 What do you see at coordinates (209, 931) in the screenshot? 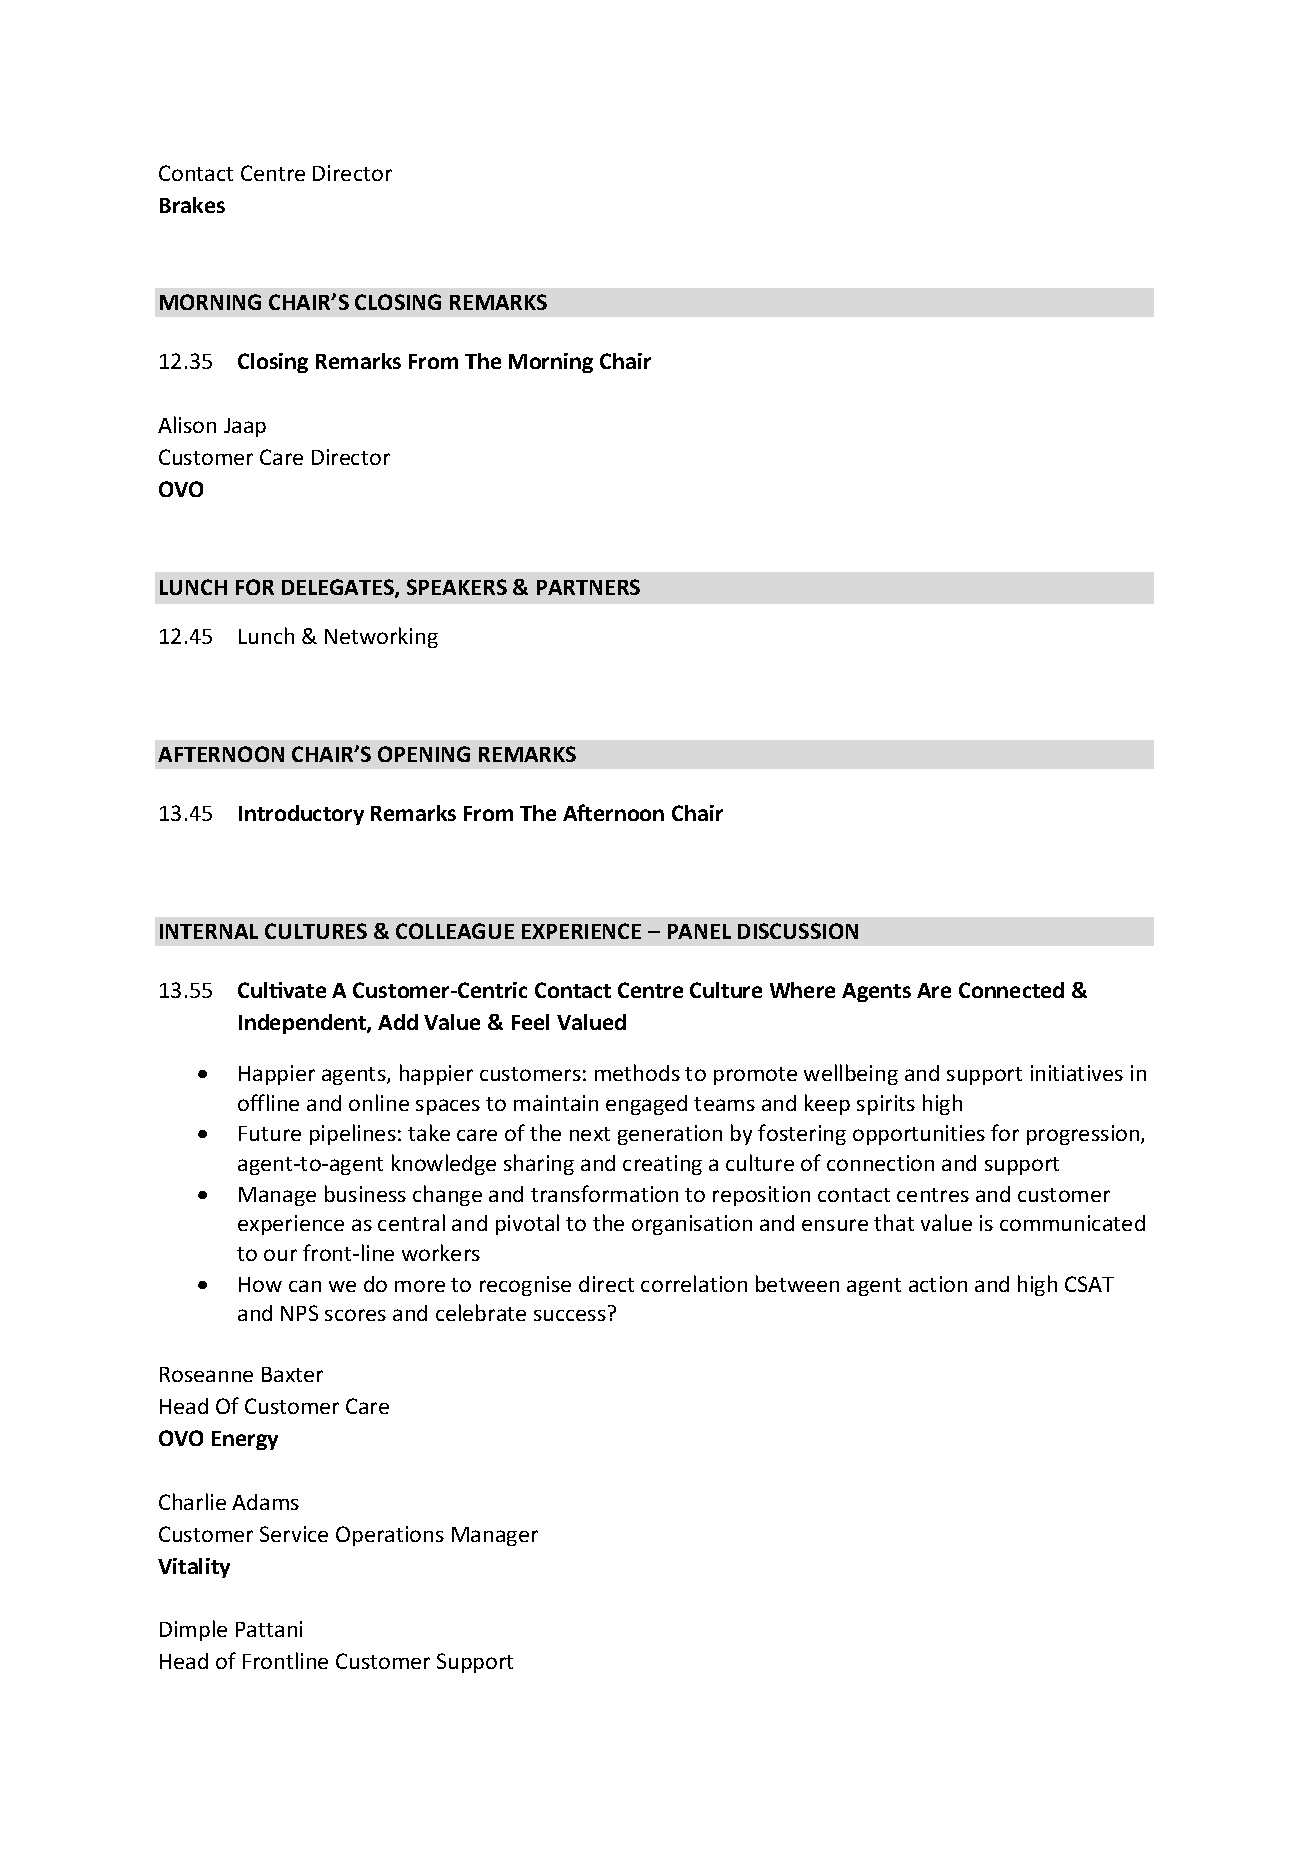
I see `INTERNAL` at bounding box center [209, 931].
